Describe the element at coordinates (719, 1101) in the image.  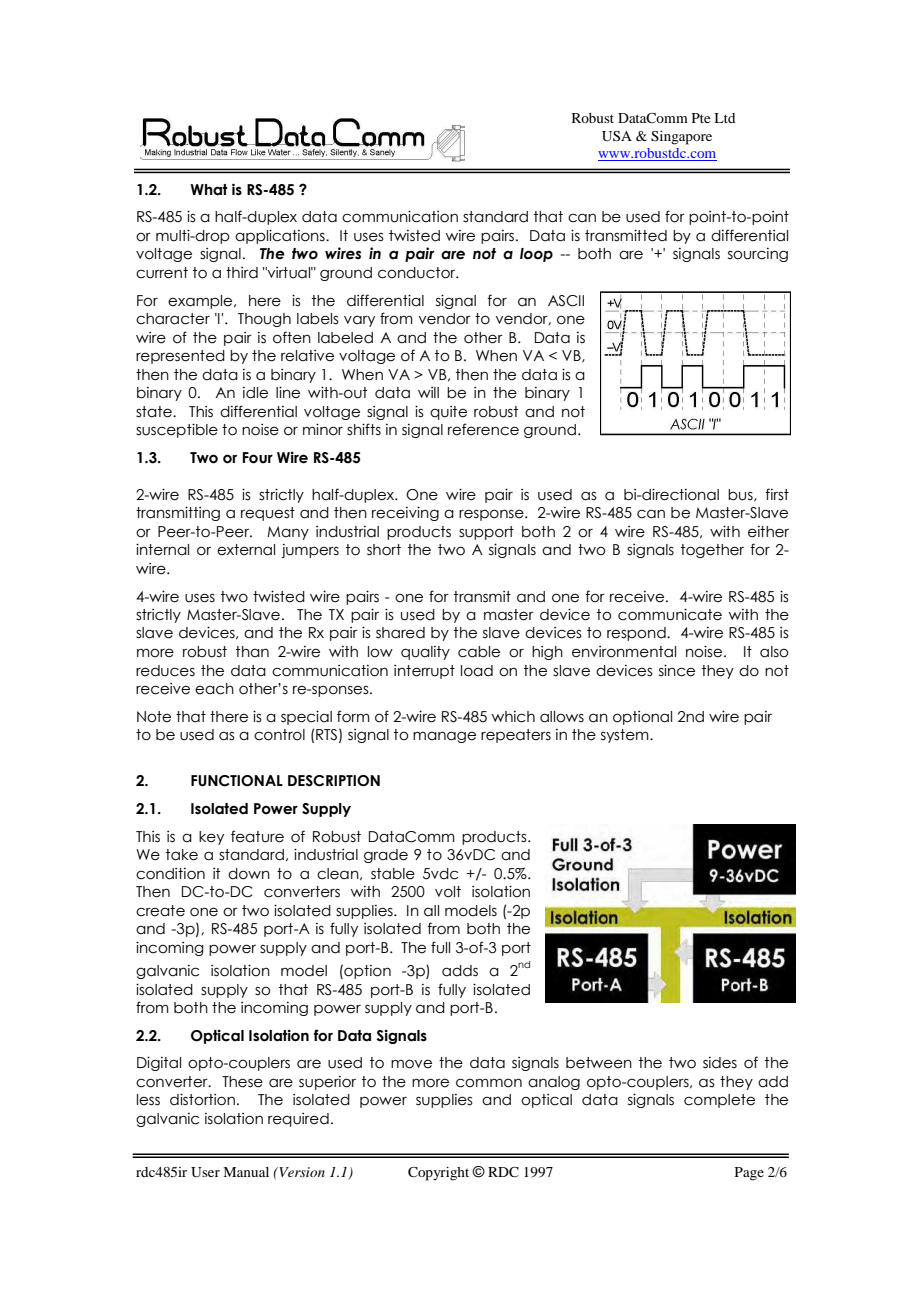
I see `complete` at that location.
